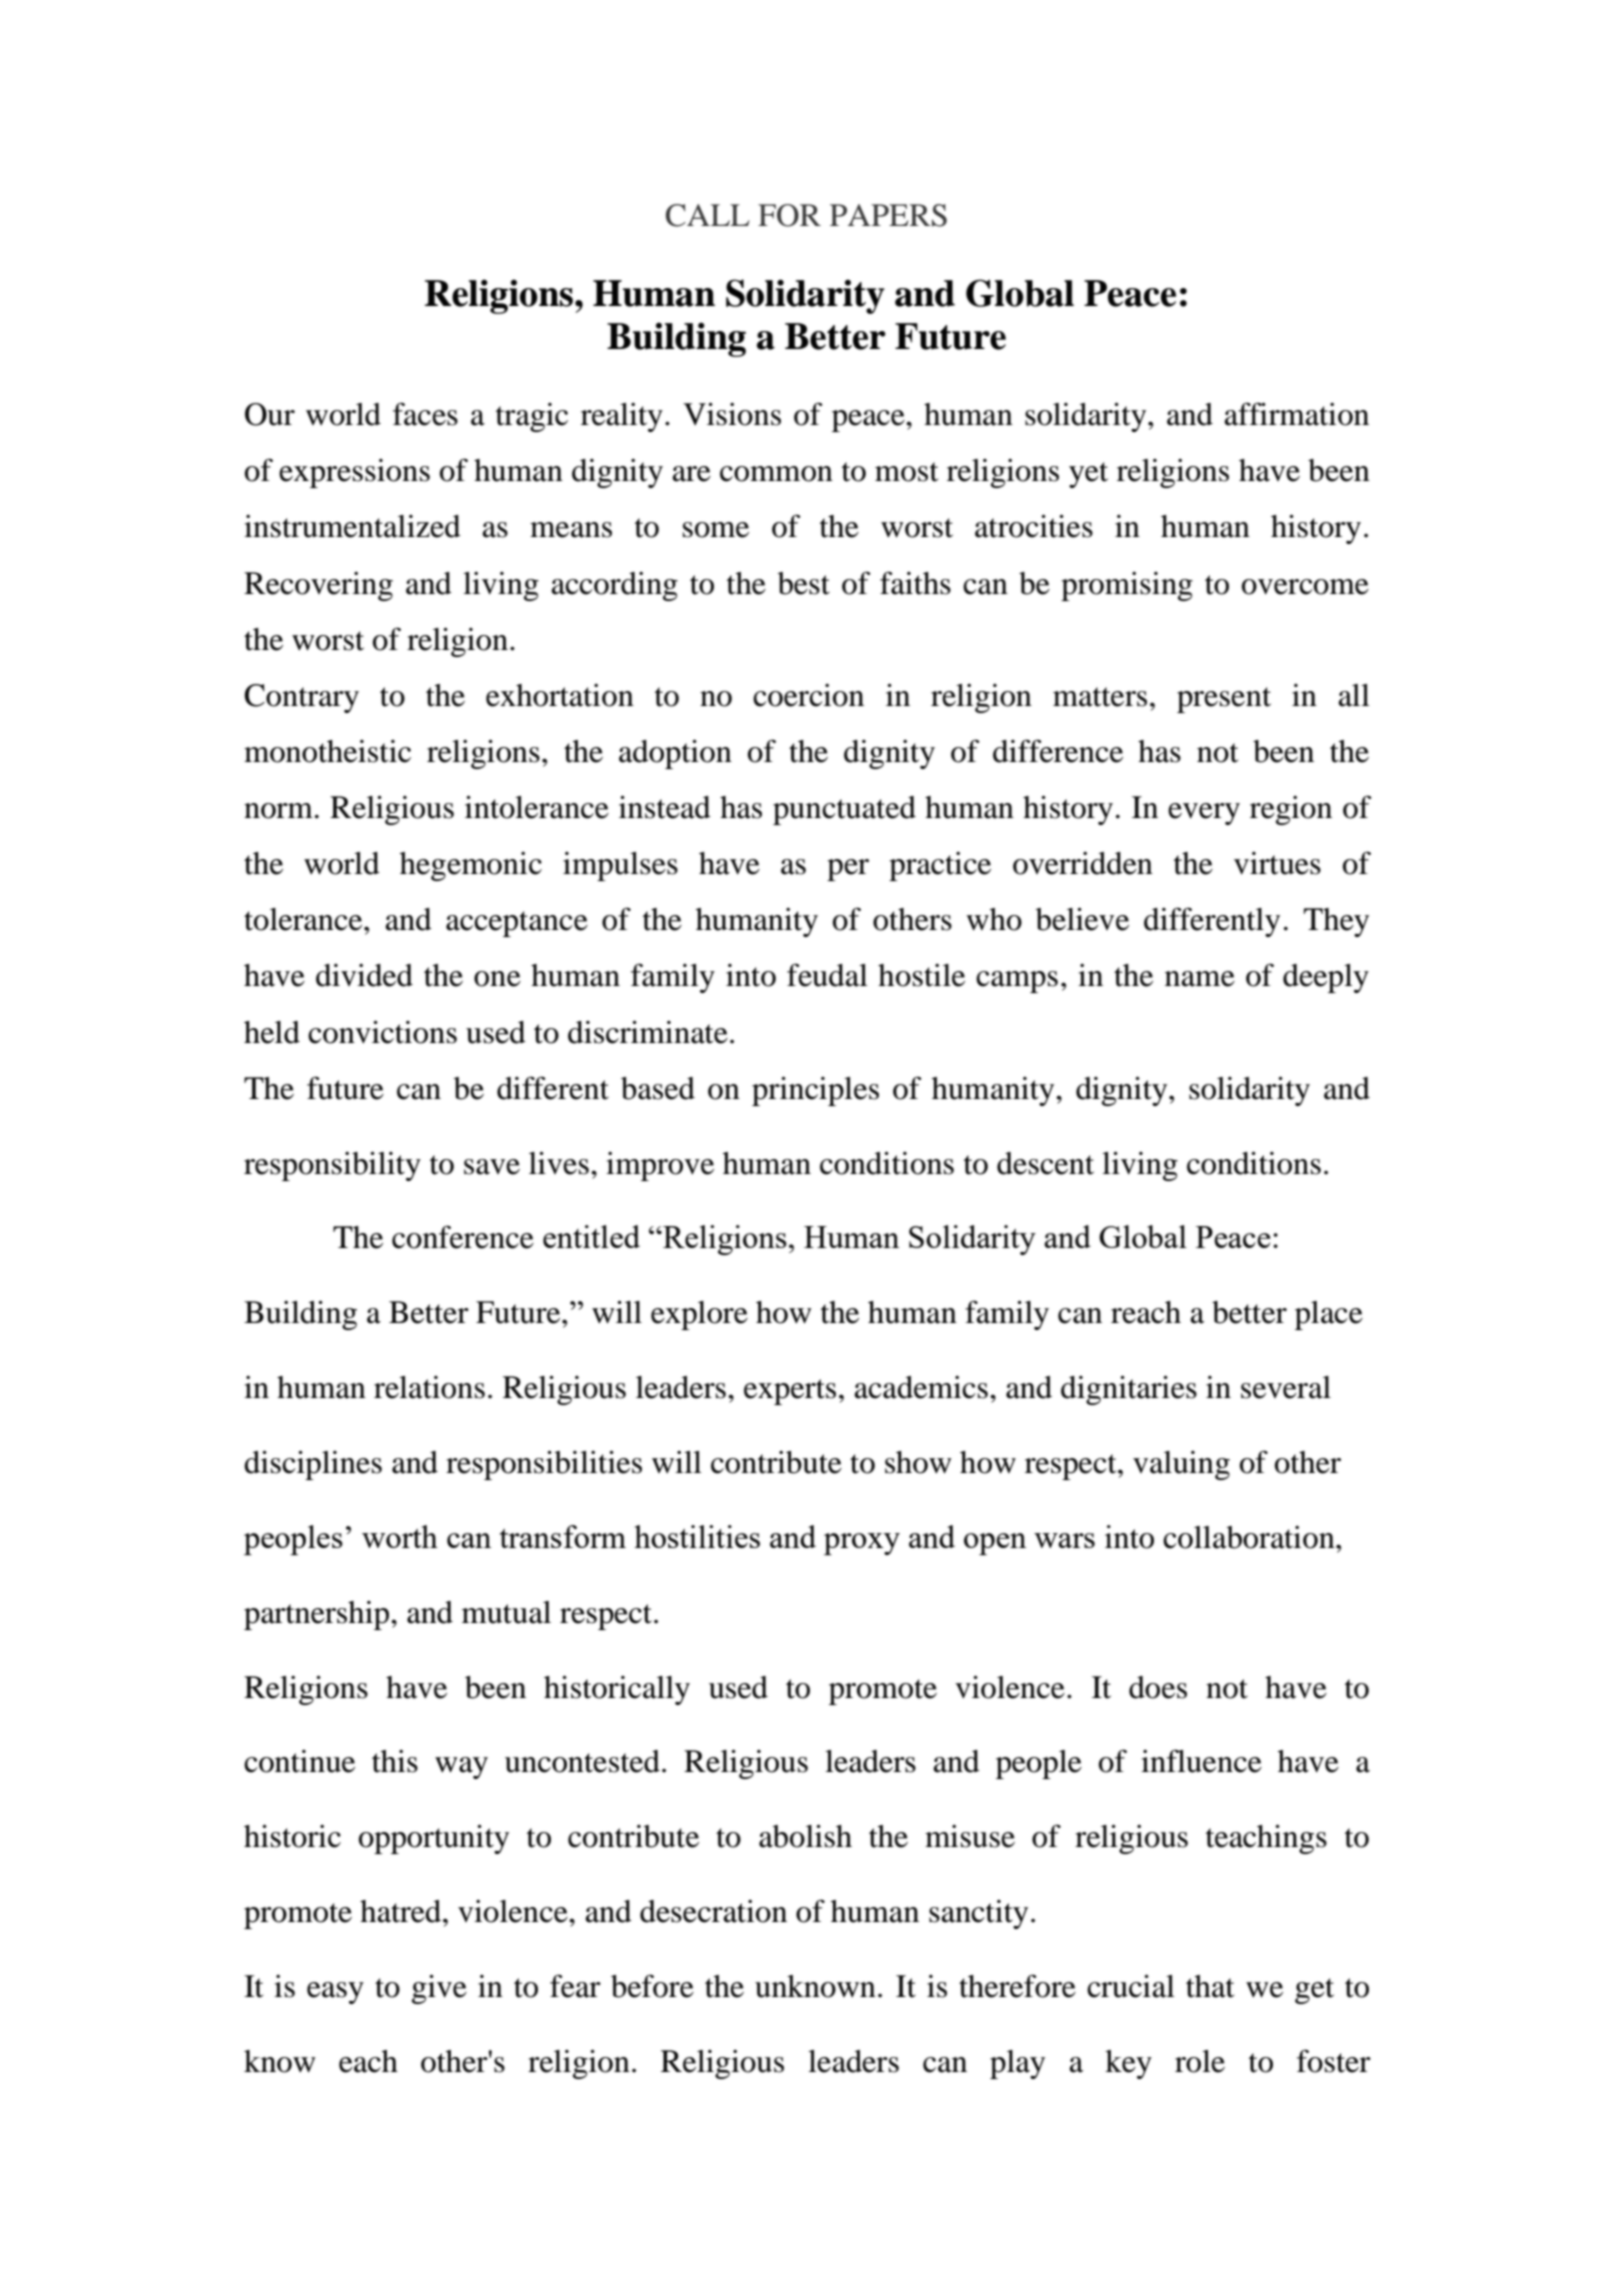 This screenshot has height=2283, width=1614. I want to click on proxy, so click(862, 1544).
